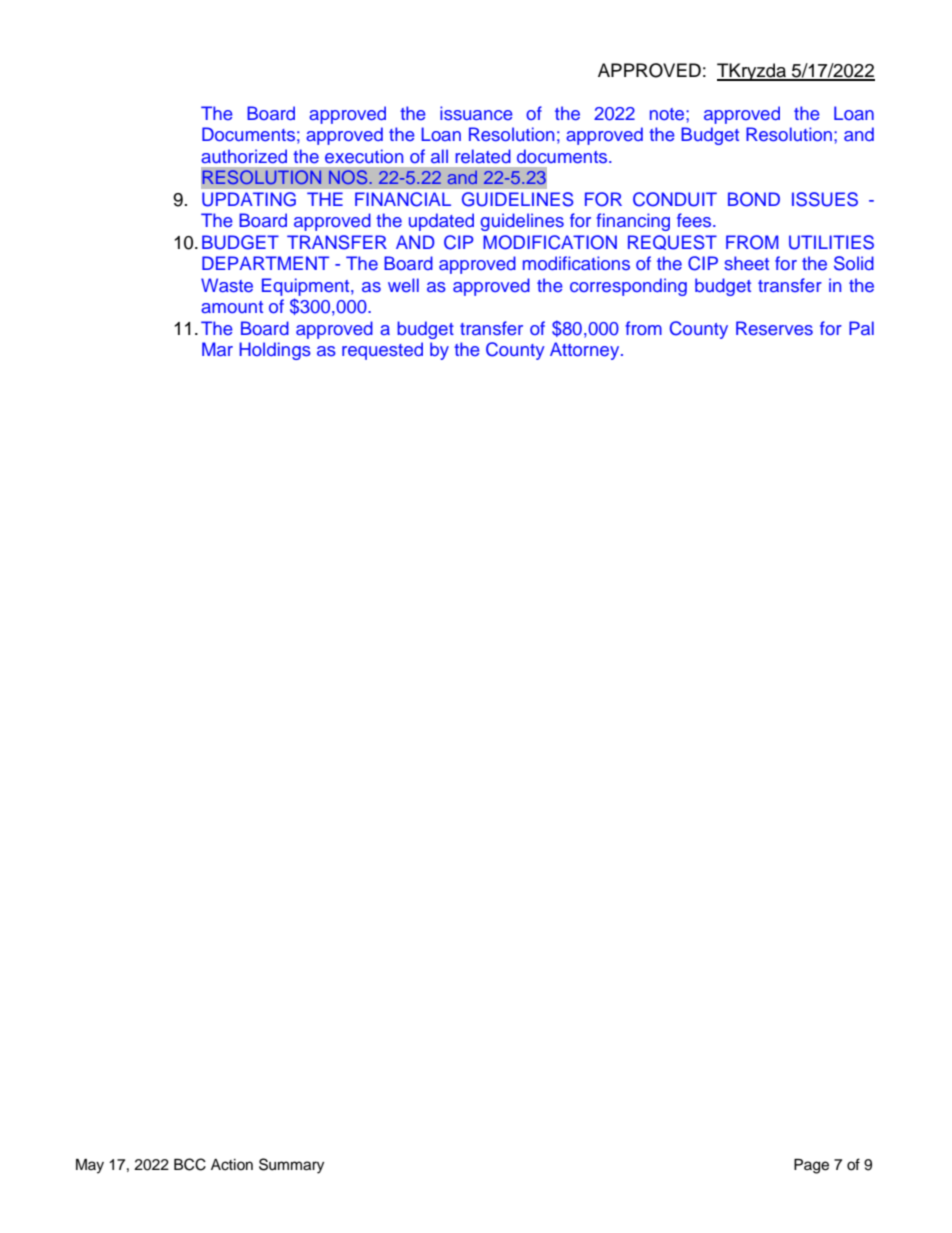 The image size is (952, 1233). What do you see at coordinates (403, 285) in the document?
I see `well` at bounding box center [403, 285].
